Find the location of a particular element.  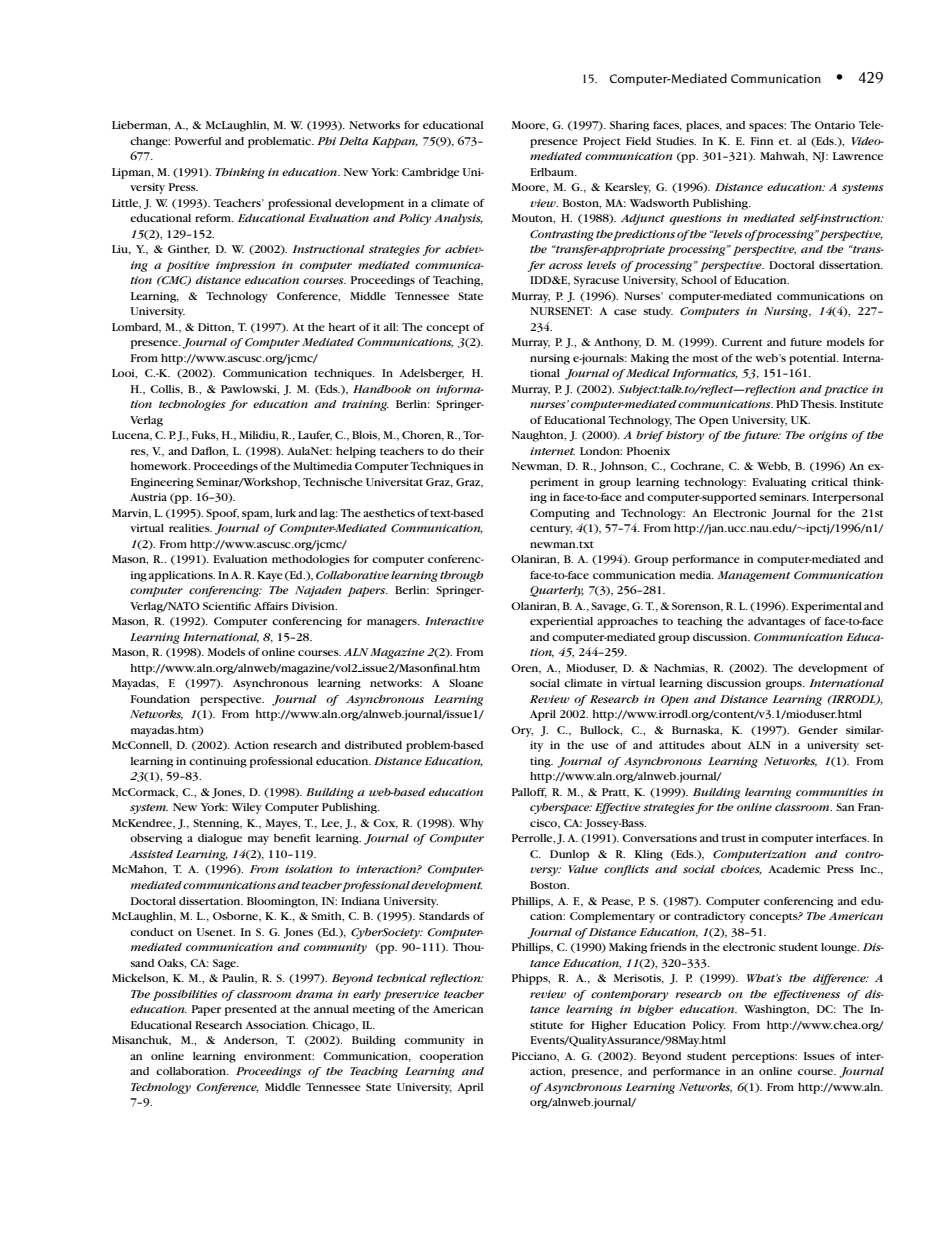

Washington is located at coordinates (776, 1010).
